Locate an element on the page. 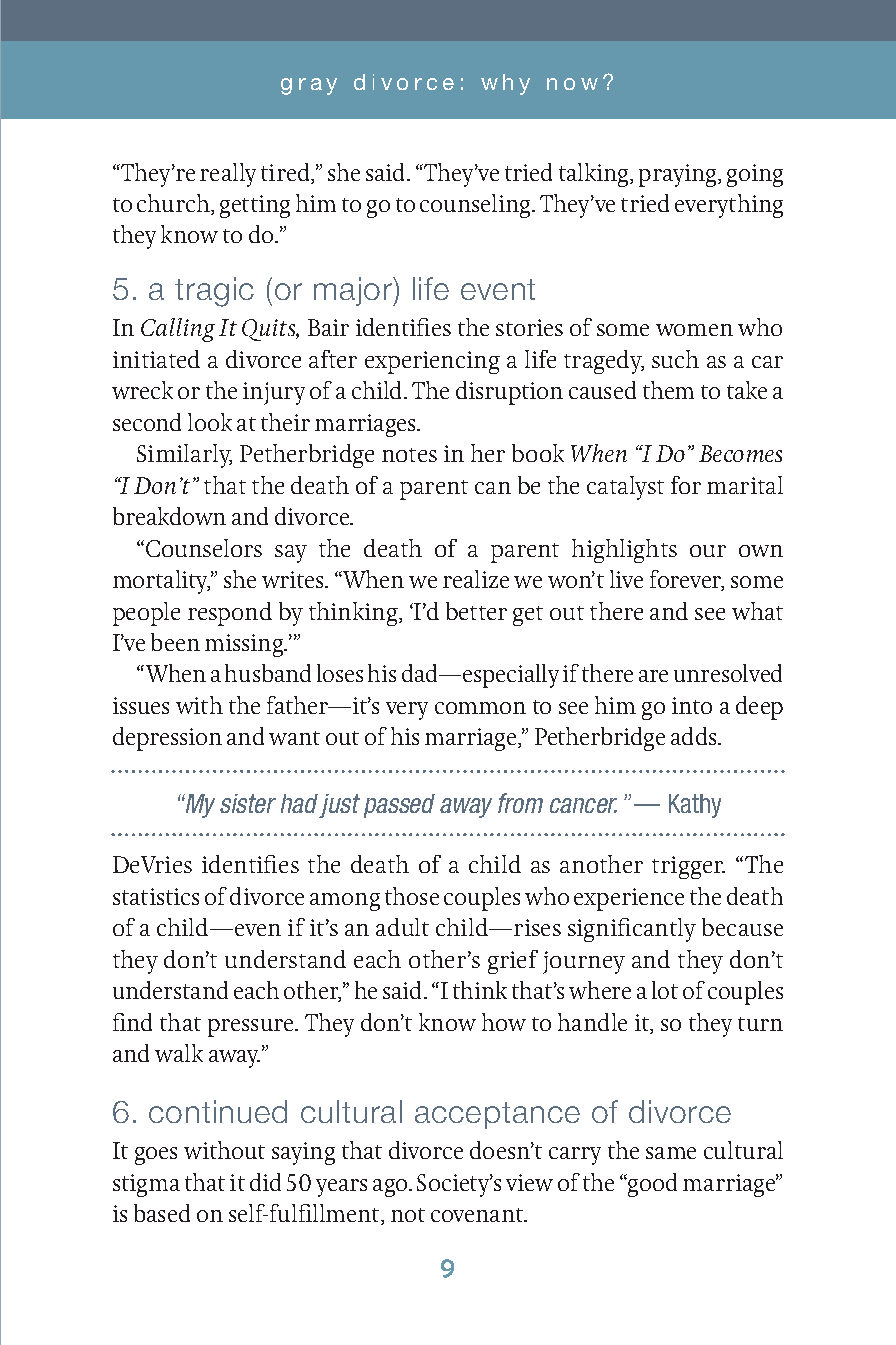 This page has height=1345, width=896. notes is located at coordinates (409, 455).
